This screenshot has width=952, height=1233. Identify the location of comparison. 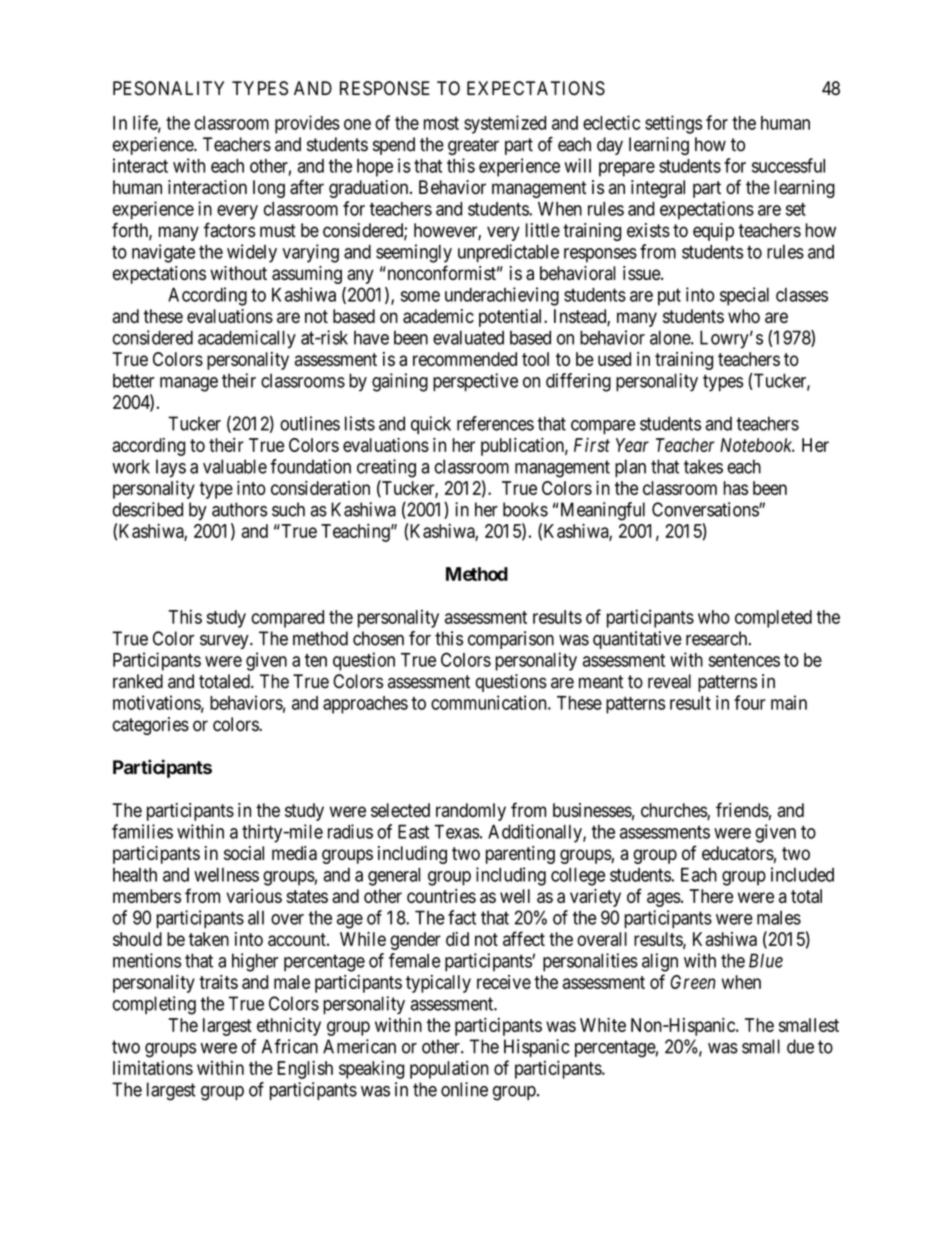
(511, 640).
